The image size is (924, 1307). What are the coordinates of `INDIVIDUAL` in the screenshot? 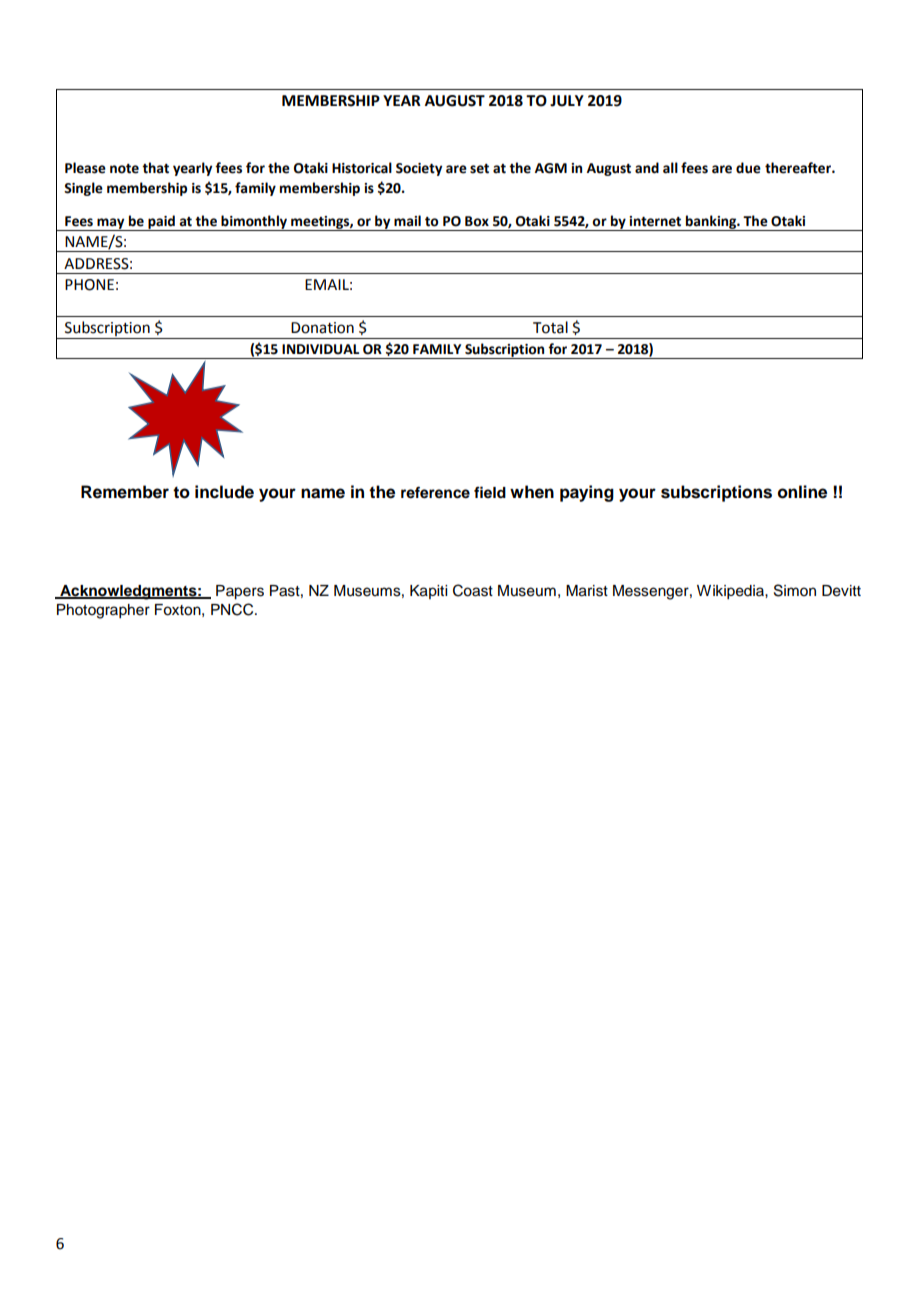 It's located at (320, 349).
